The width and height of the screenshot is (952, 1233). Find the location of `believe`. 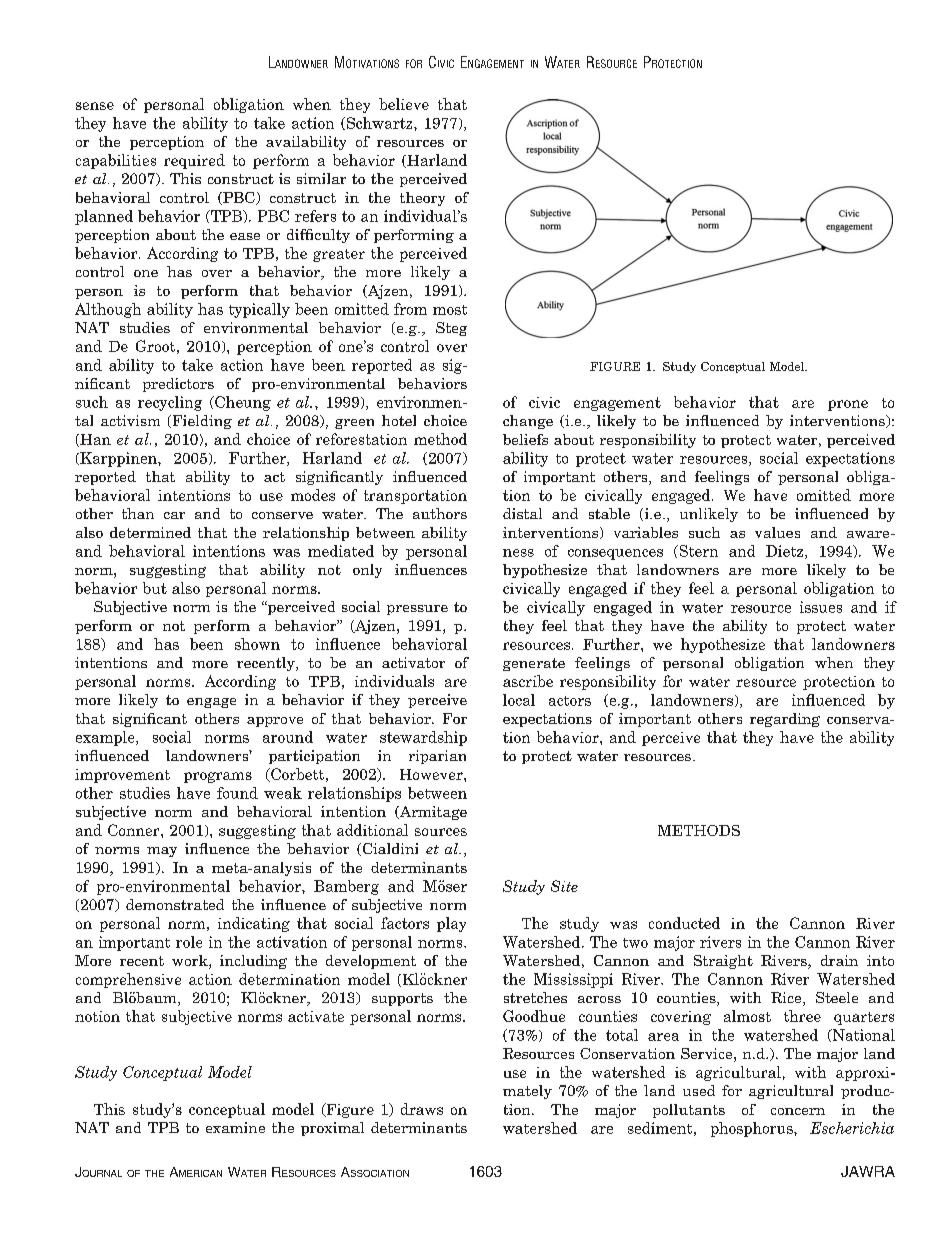

believe is located at coordinates (404, 104).
